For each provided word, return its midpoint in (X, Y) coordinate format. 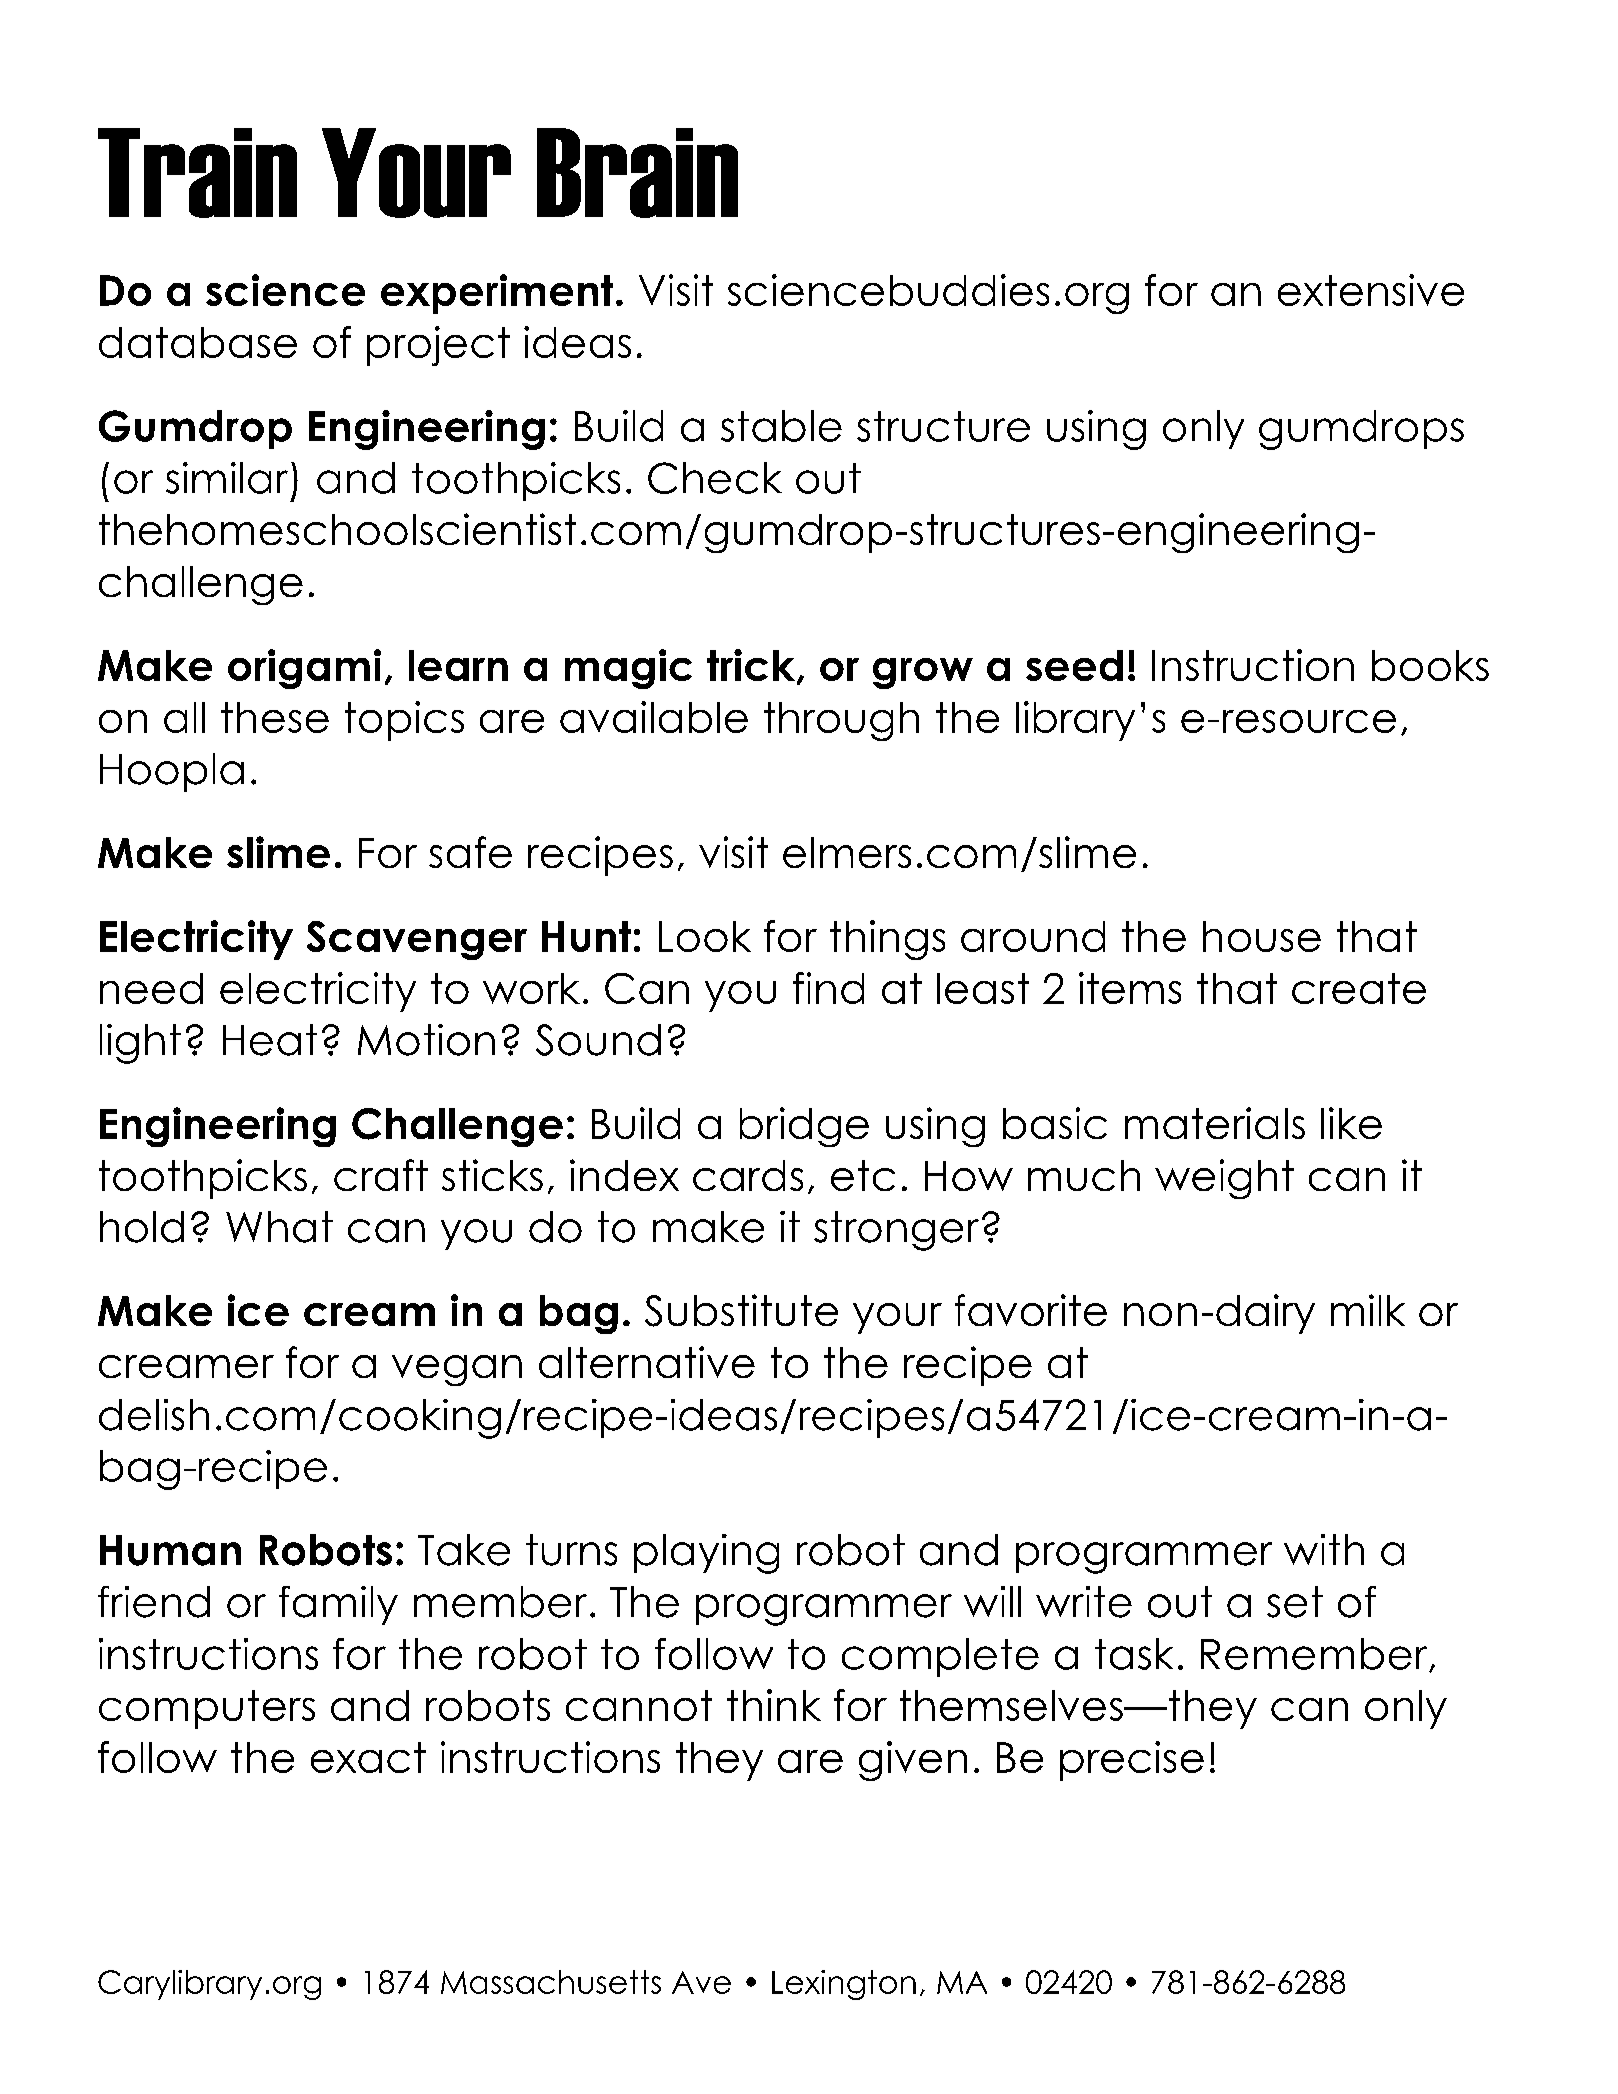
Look (705, 936)
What (279, 1227)
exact (368, 1757)
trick (752, 666)
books (1430, 665)
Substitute (741, 1310)
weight (1224, 1179)
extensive (1371, 290)
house (1262, 936)
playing (706, 1554)
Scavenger (417, 940)
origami (304, 669)
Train (197, 173)
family (338, 1605)
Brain (637, 173)
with (1324, 1549)
